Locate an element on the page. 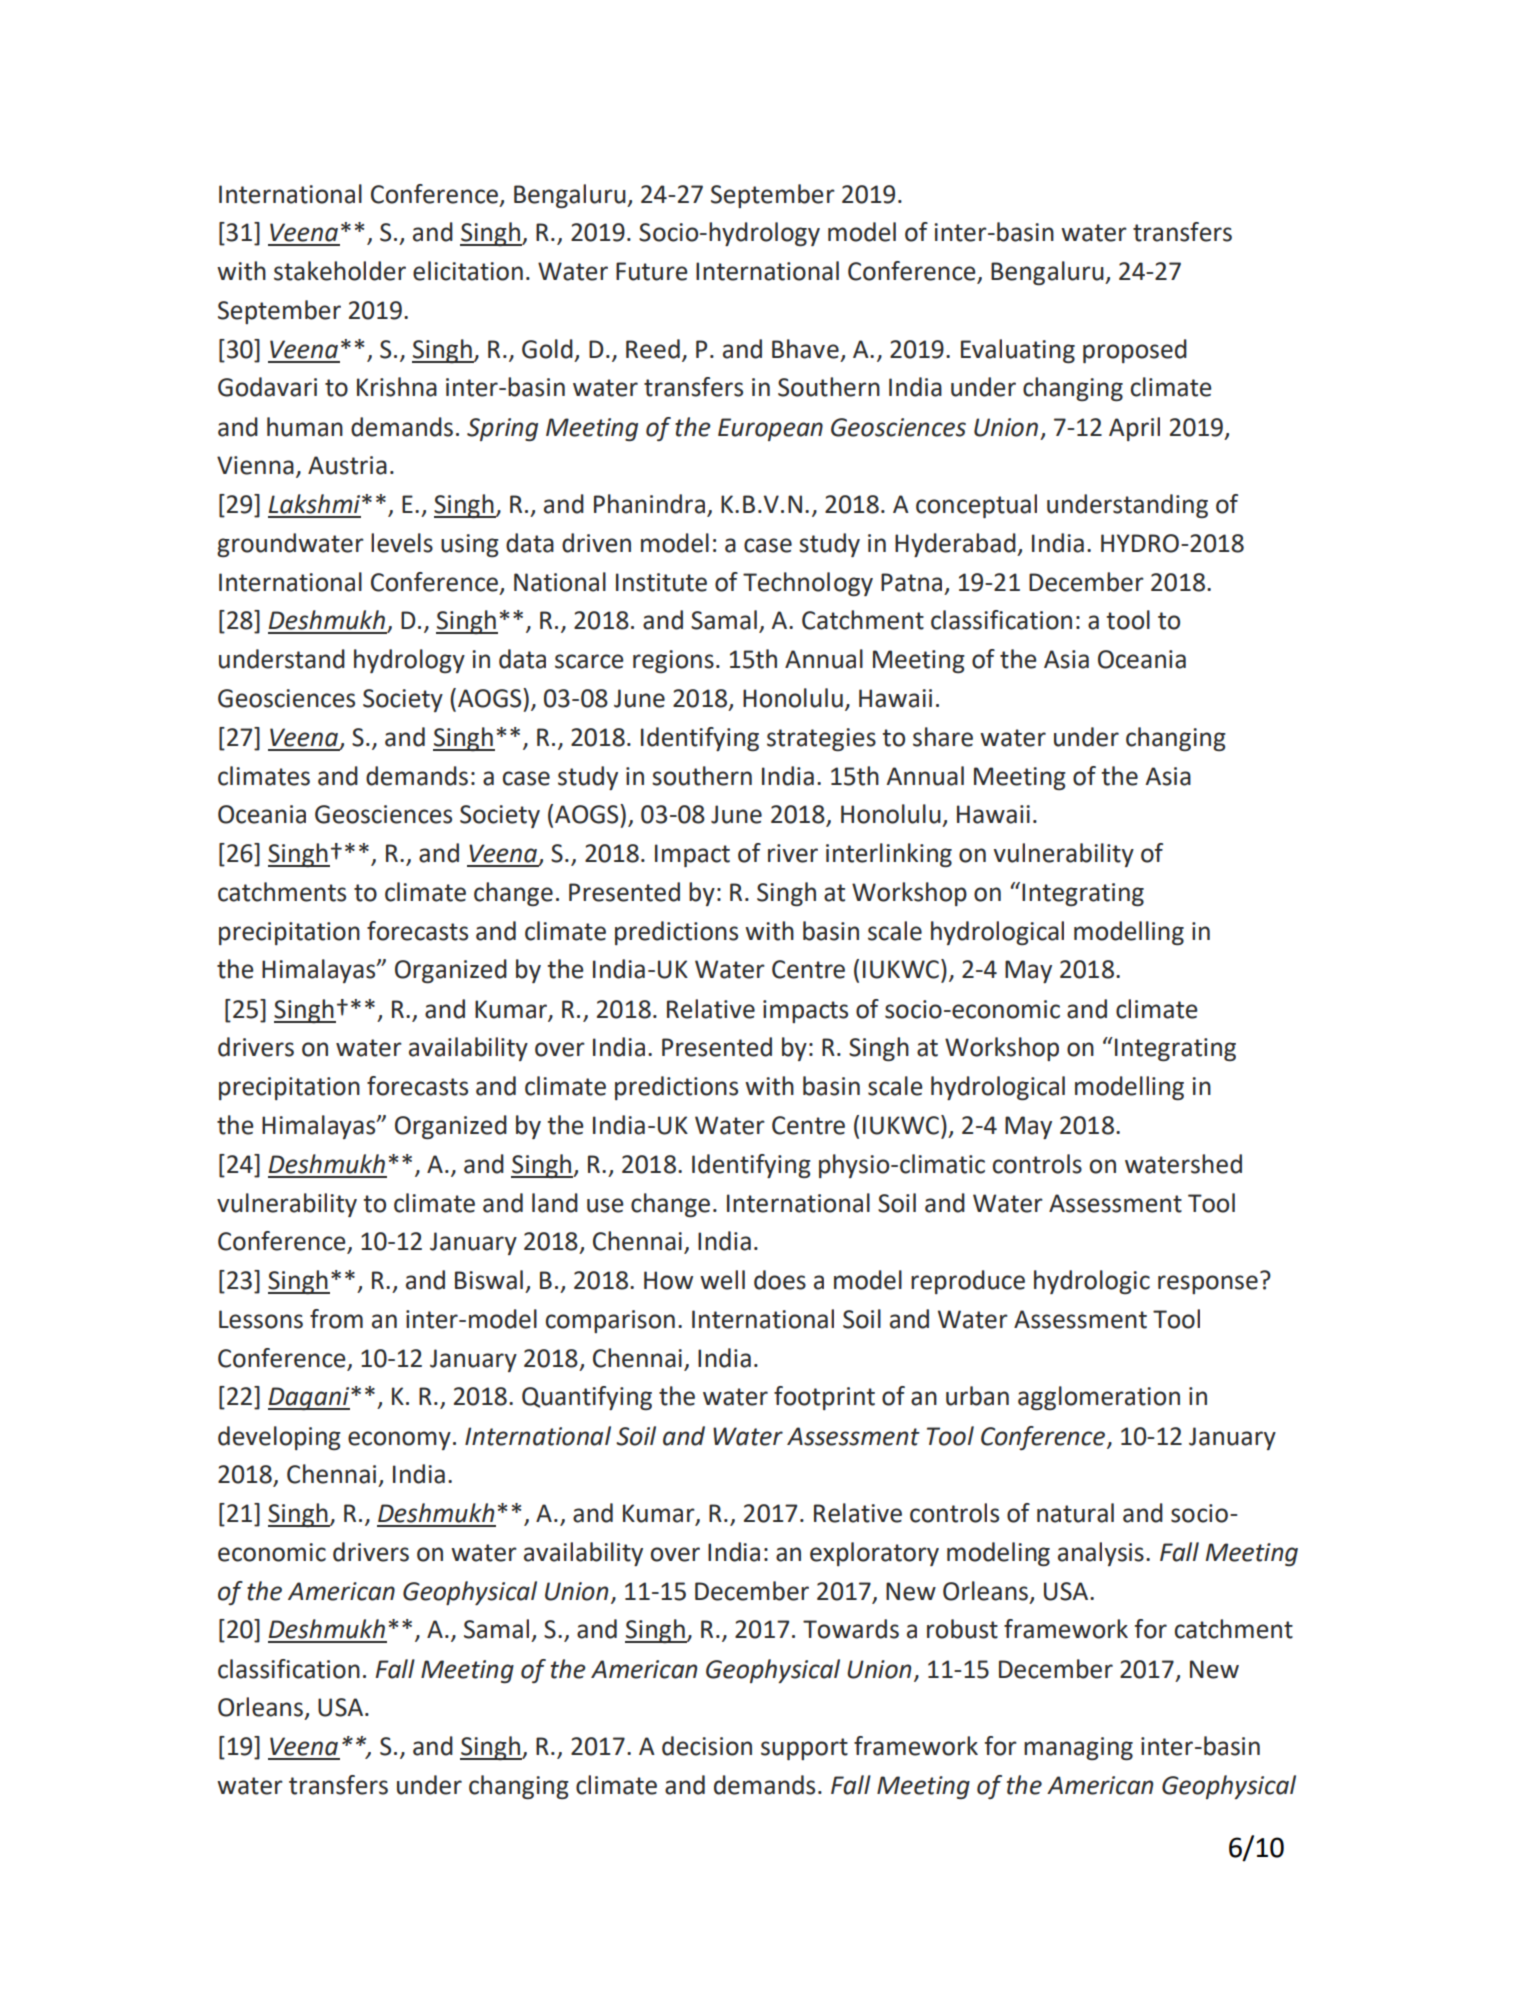  share is located at coordinates (943, 737).
